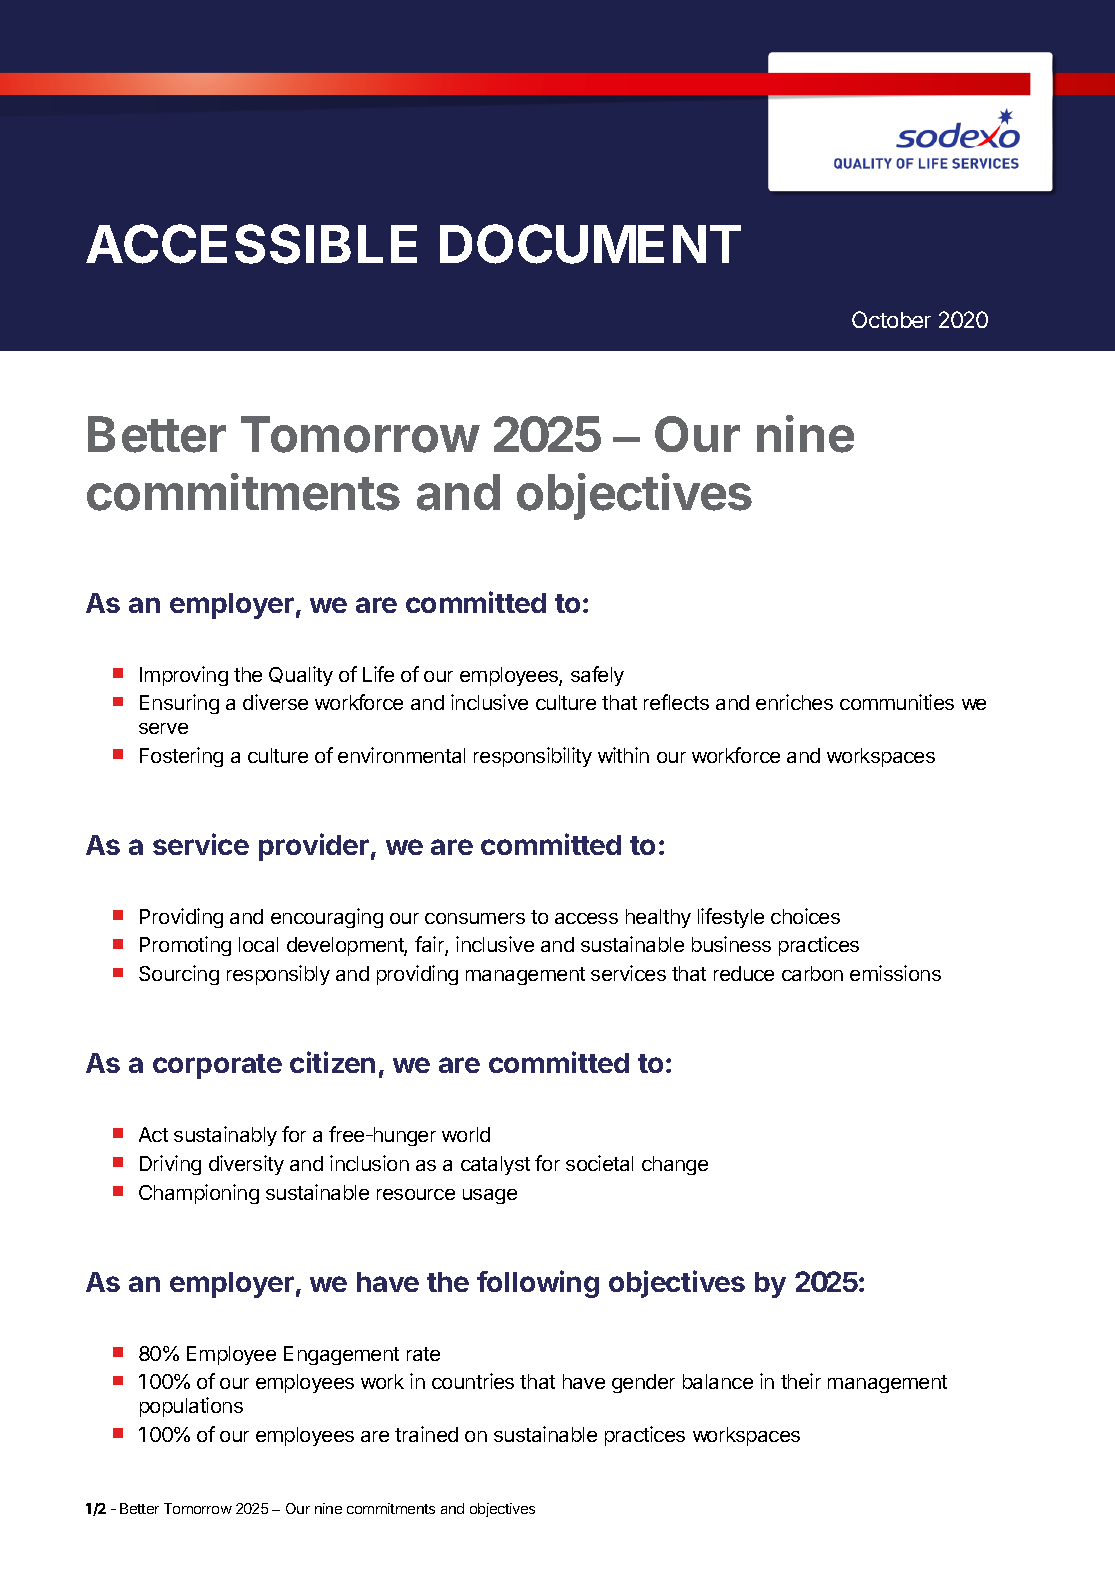  Describe the element at coordinates (676, 702) in the screenshot. I see `reflects` at that location.
